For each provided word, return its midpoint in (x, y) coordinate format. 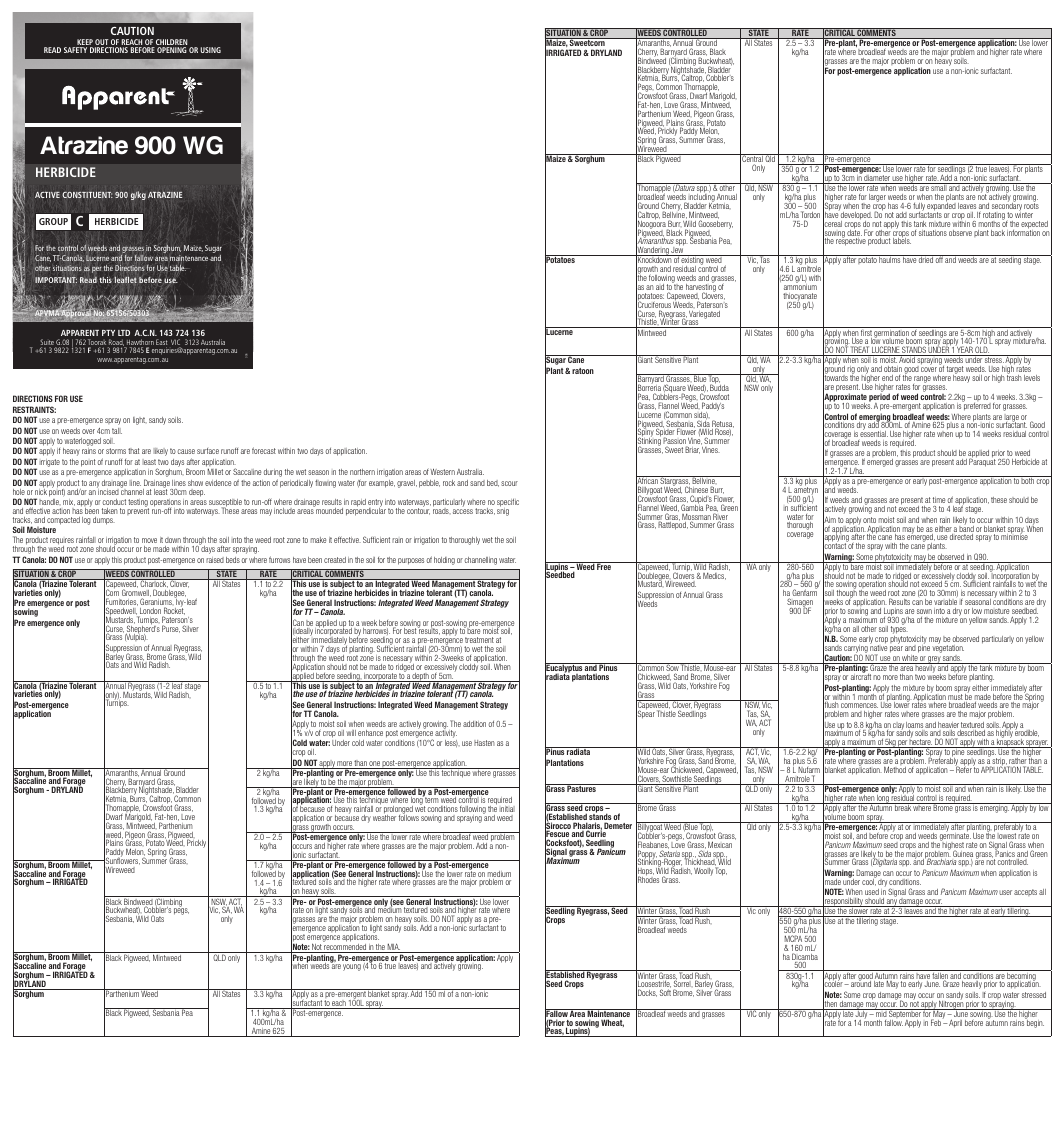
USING (211, 50)
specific (508, 504)
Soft (665, 992)
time (939, 502)
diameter (877, 179)
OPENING (172, 50)
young (352, 967)
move (149, 540)
